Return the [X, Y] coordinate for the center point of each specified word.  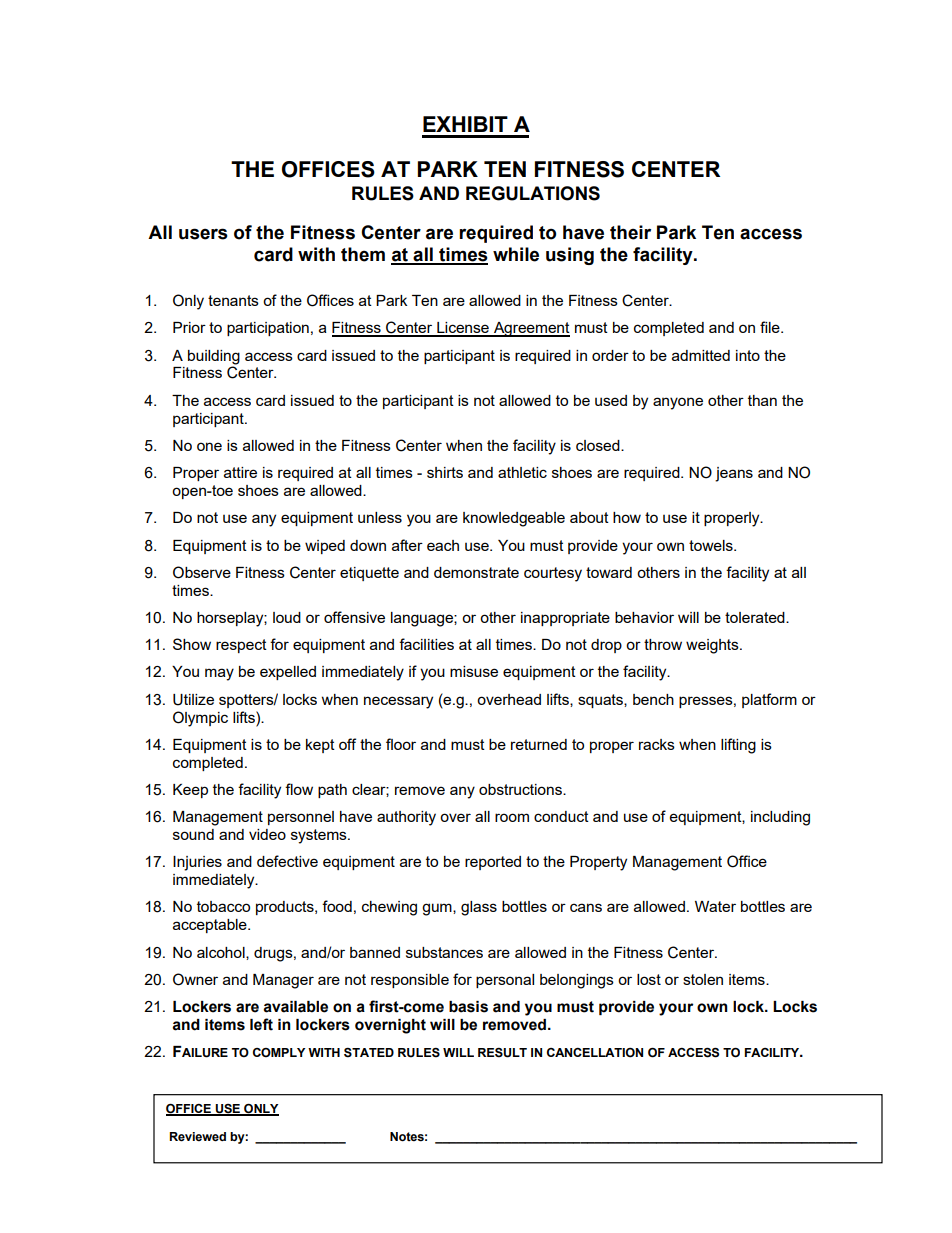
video [267, 834]
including [780, 818]
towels [712, 545]
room [512, 817]
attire [240, 472]
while [516, 254]
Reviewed [197, 1137]
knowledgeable [514, 519]
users [203, 234]
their [630, 232]
